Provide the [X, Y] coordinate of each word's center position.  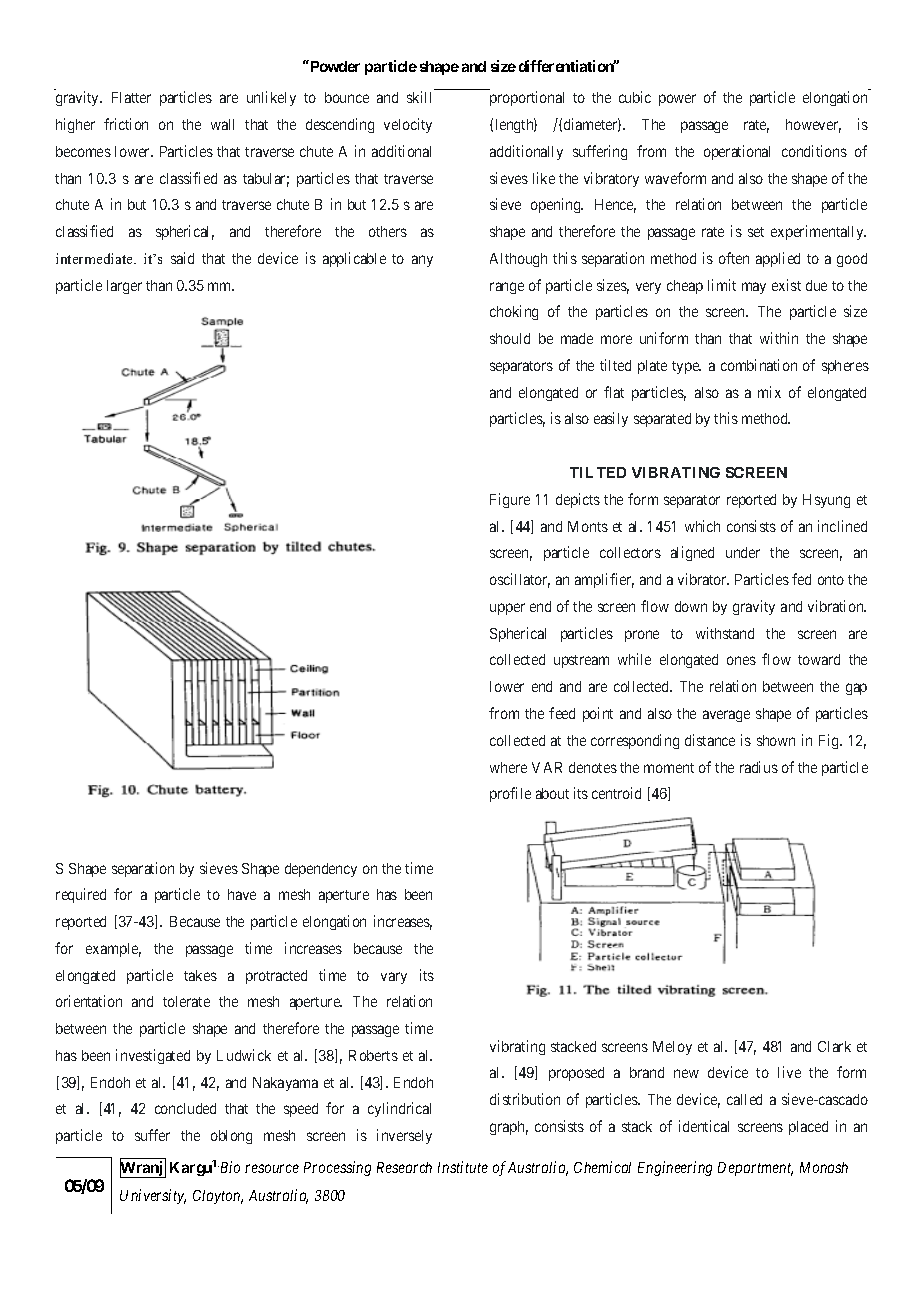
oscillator [520, 580]
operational [737, 152]
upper [507, 609]
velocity [408, 125]
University [153, 1196]
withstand [725, 633]
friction [126, 124]
